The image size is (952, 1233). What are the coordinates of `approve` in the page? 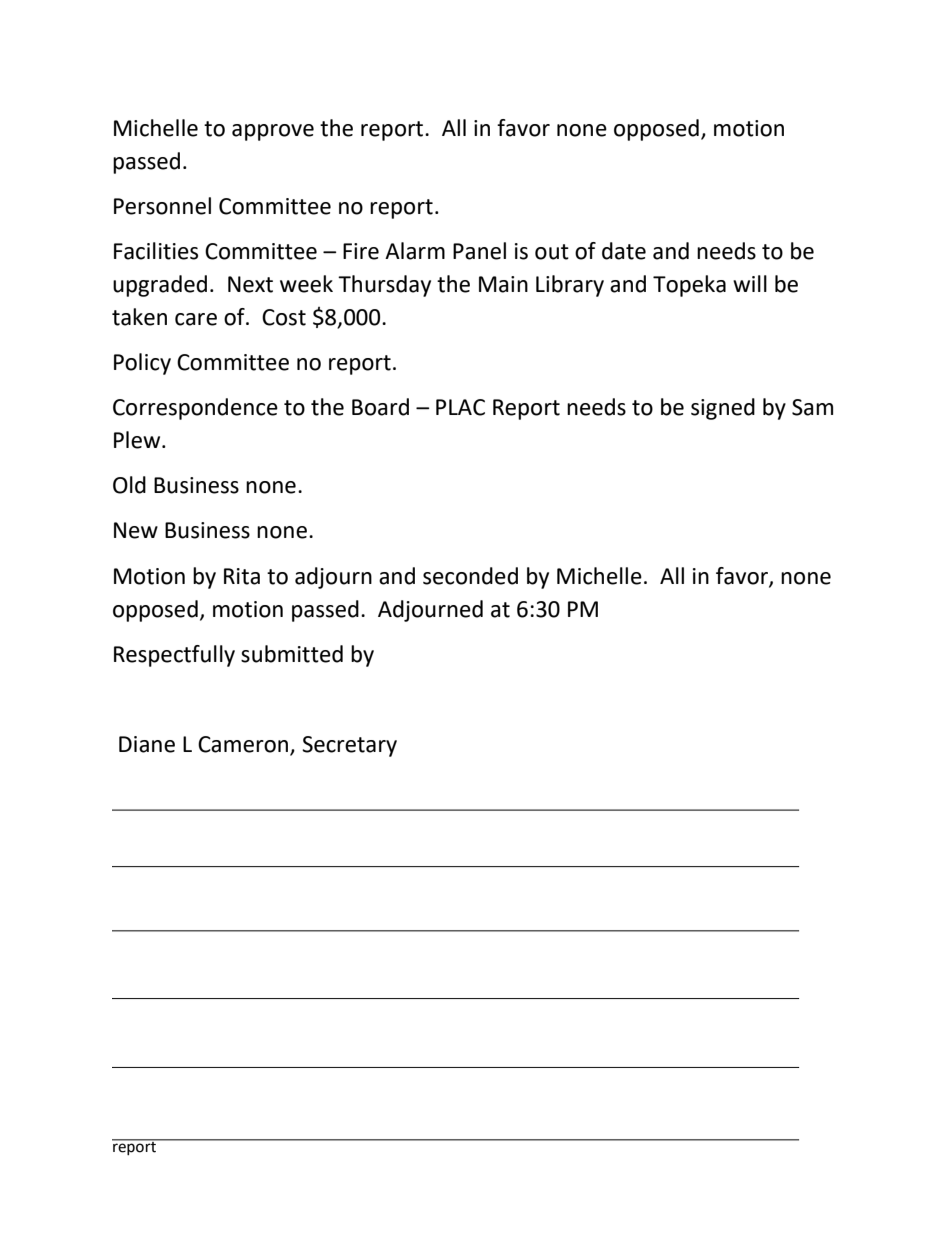 It's located at (273, 132).
